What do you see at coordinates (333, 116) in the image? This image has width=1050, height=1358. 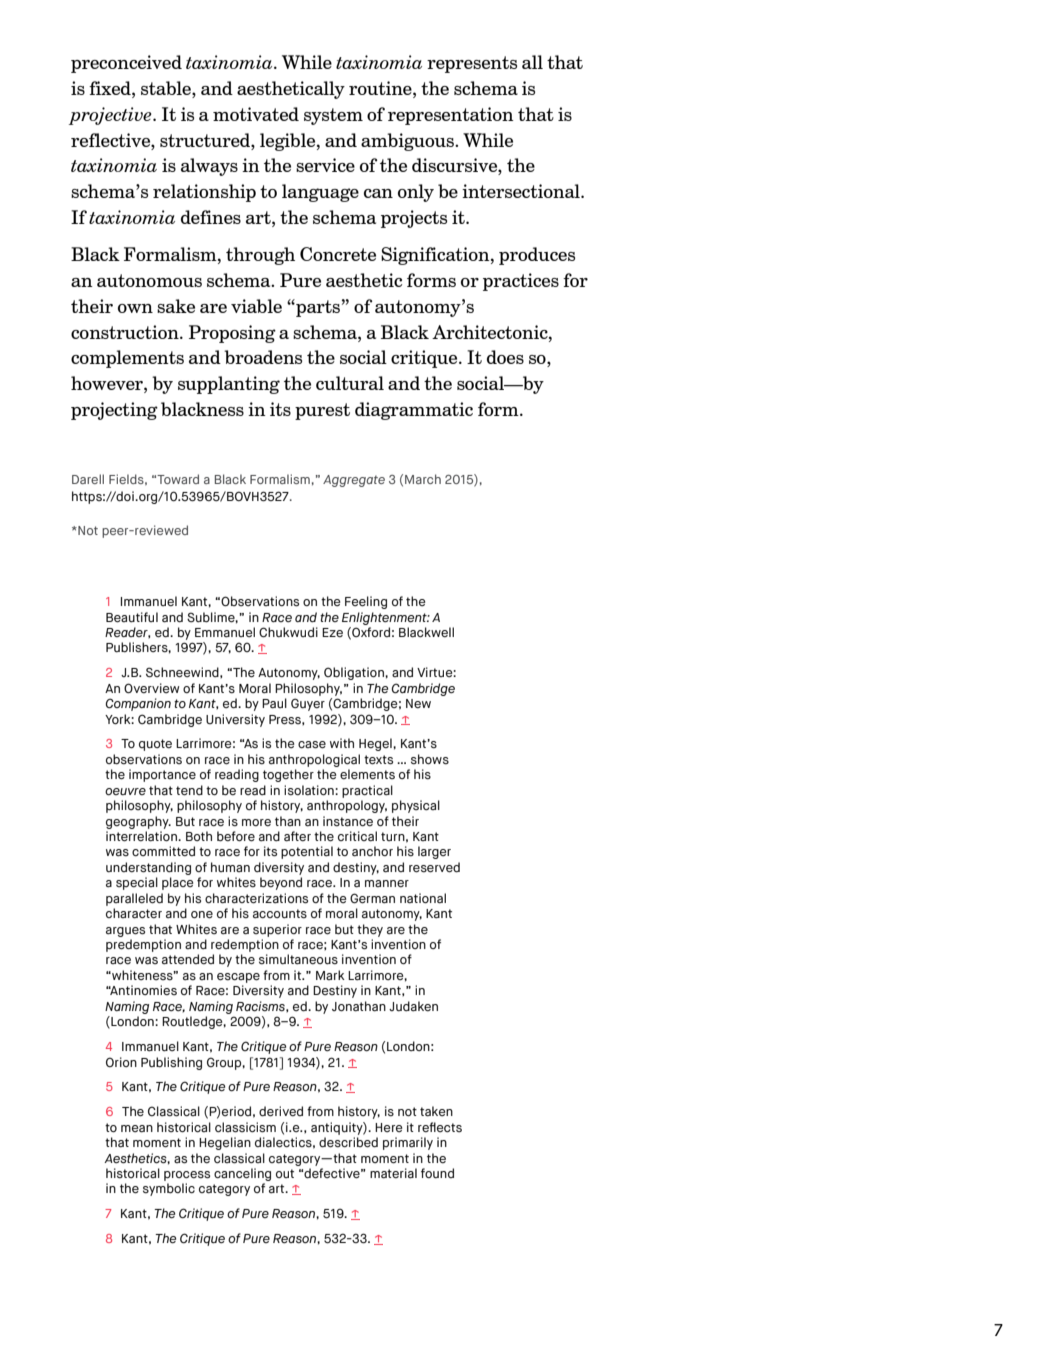 I see `system` at bounding box center [333, 116].
